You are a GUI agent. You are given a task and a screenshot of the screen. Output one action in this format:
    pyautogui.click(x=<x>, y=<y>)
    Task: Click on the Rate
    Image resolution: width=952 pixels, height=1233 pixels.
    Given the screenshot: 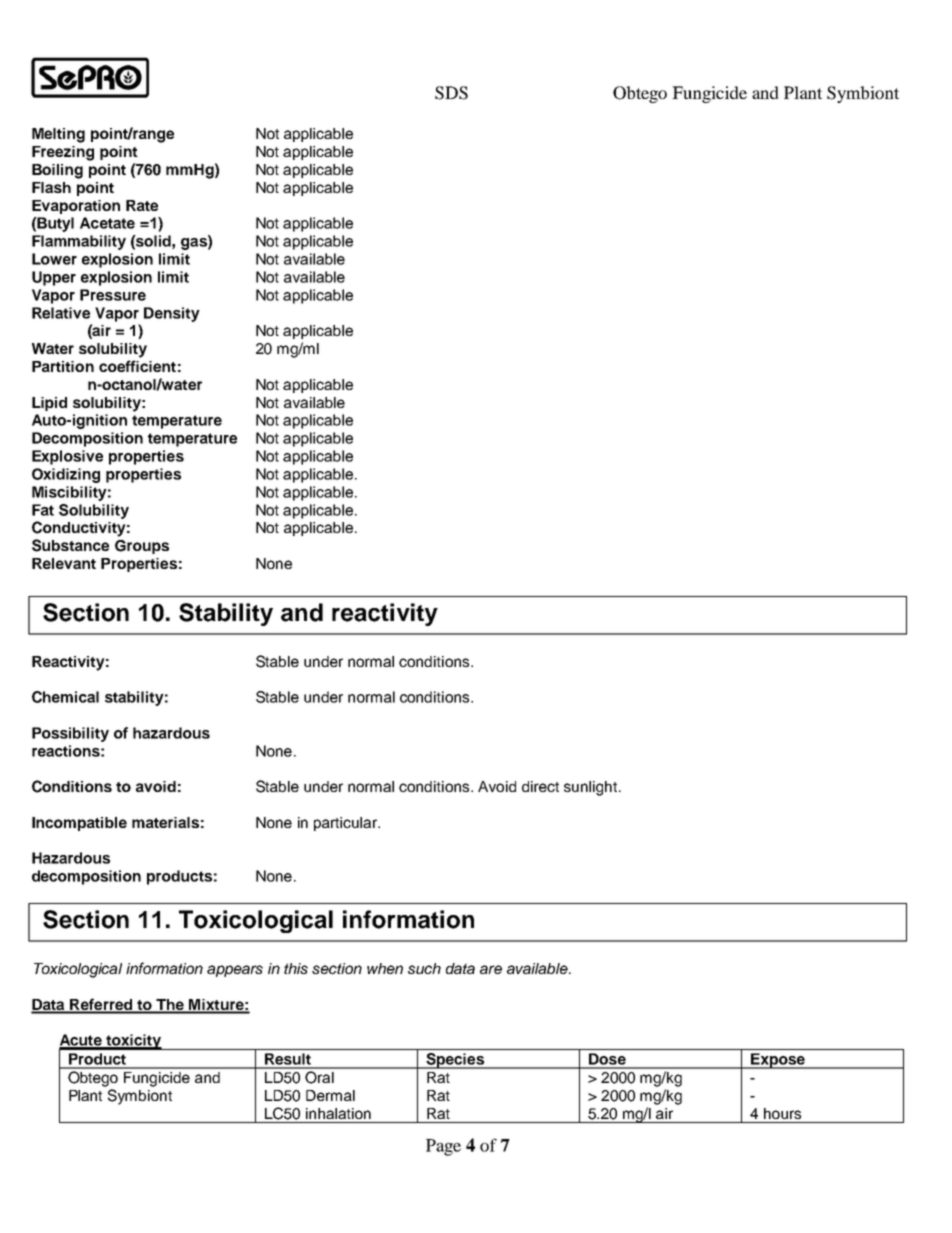 What is the action you would take?
    pyautogui.click(x=142, y=205)
